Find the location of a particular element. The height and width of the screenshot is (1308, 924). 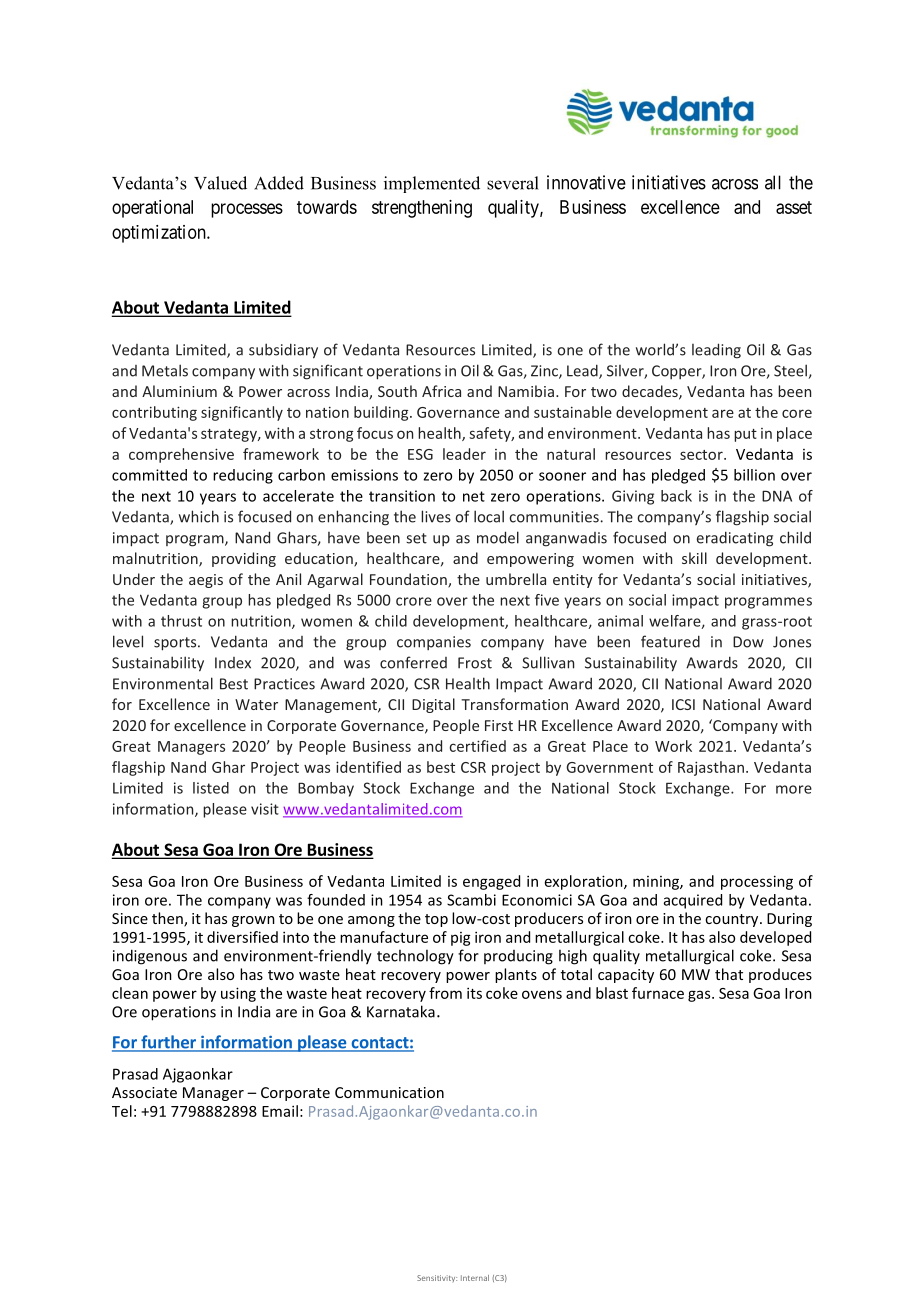

Internal is located at coordinates (475, 1278).
